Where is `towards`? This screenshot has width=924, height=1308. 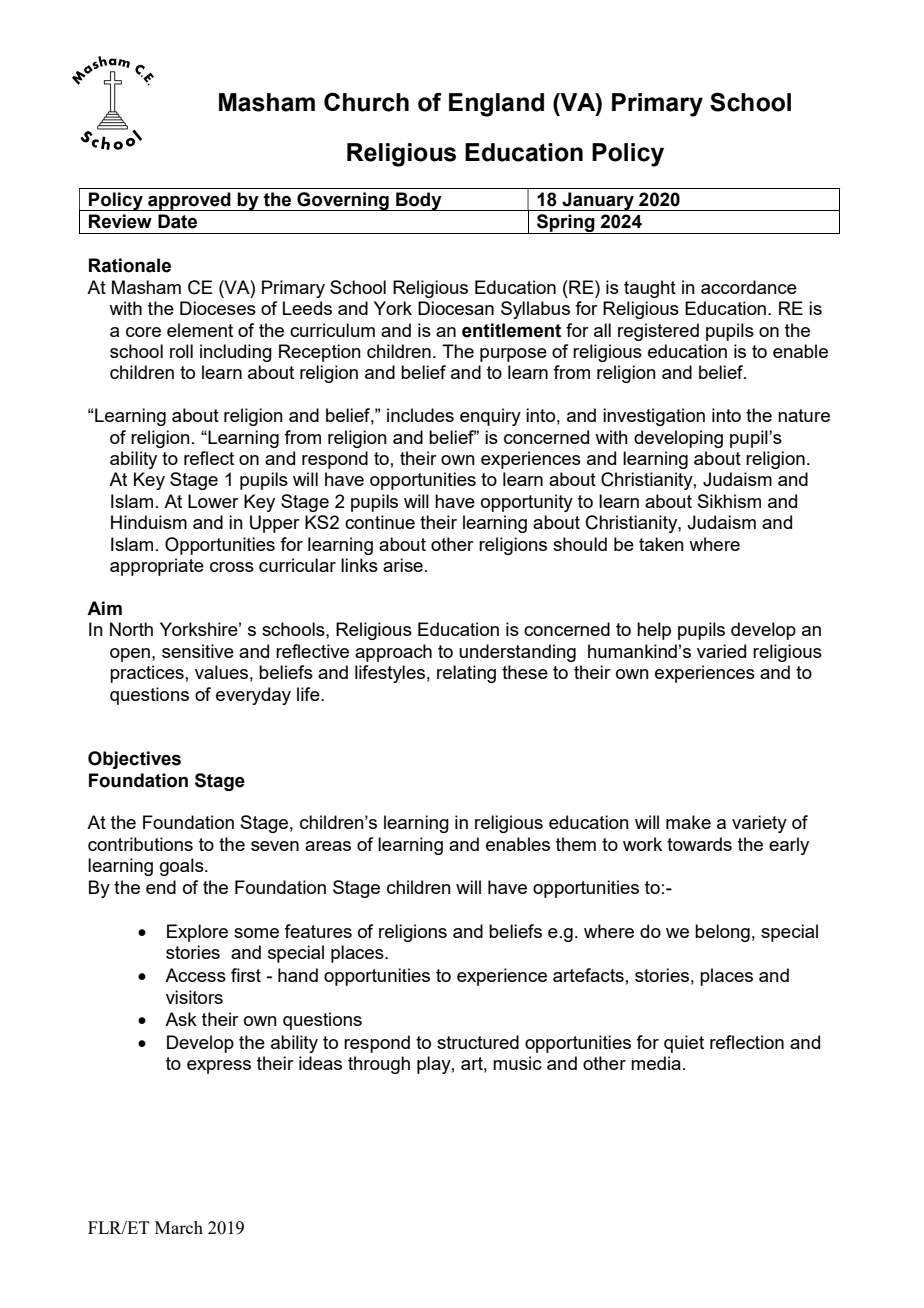 towards is located at coordinates (699, 844).
